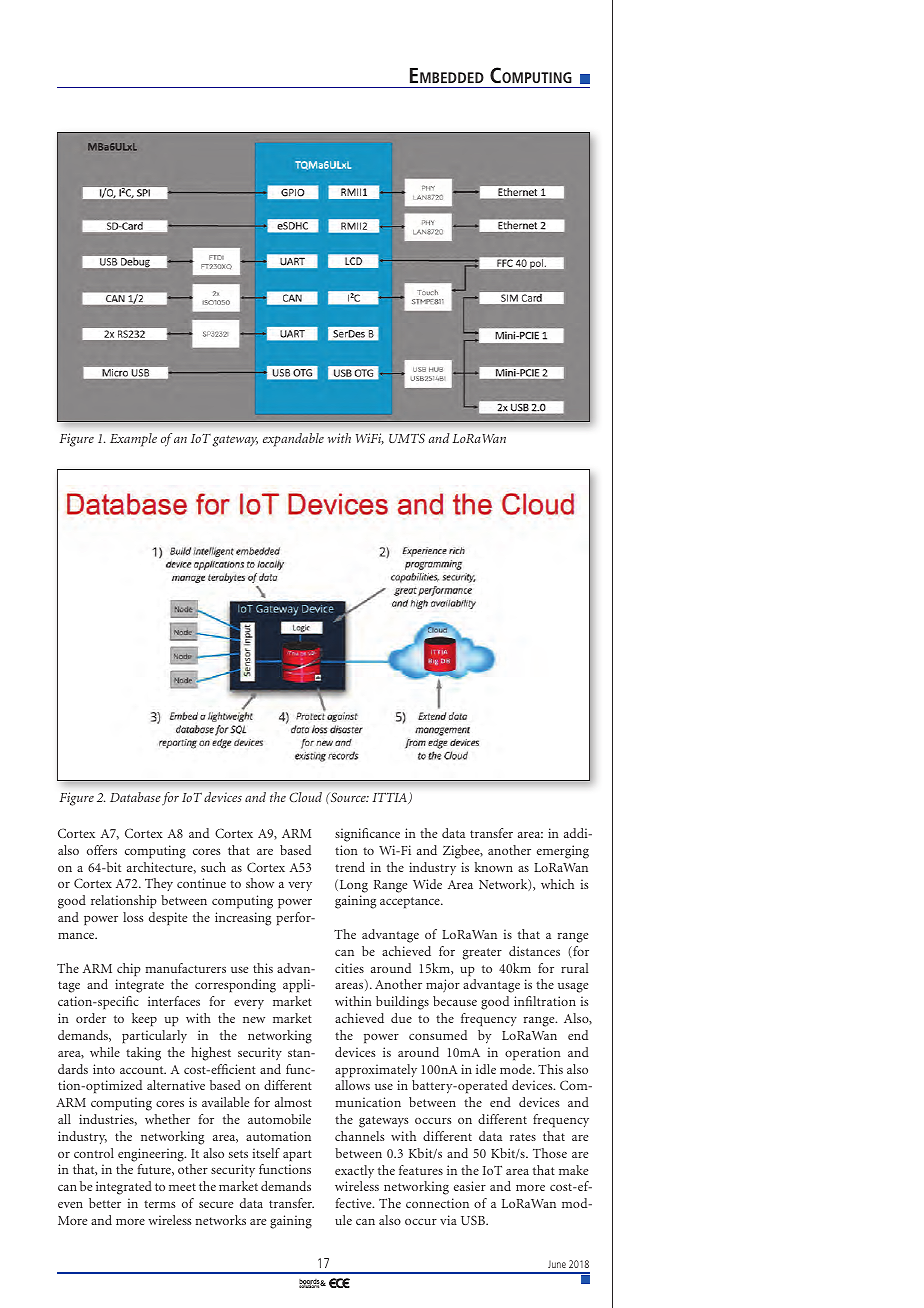  Describe the element at coordinates (133, 440) in the image. I see `Example` at that location.
